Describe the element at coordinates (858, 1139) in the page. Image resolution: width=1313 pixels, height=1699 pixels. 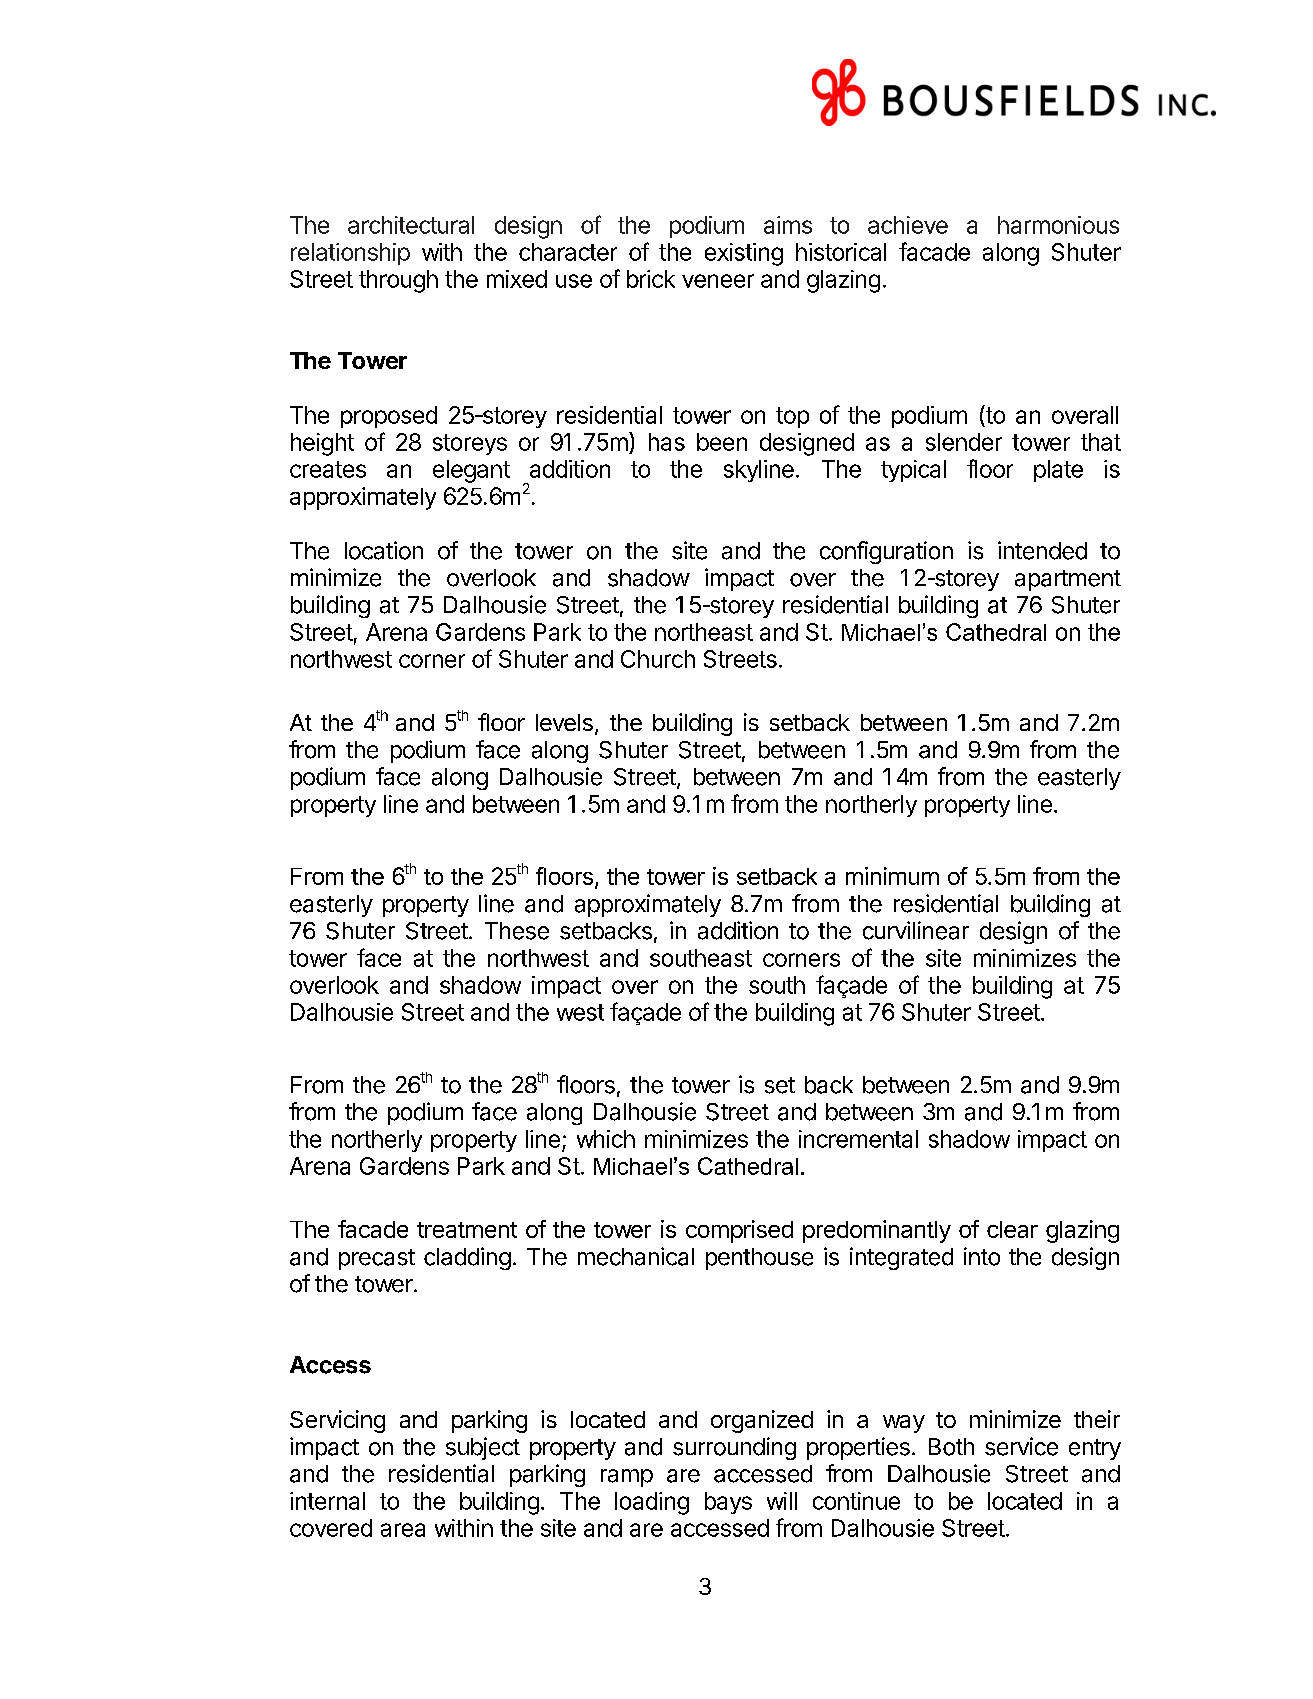
I see `incremental` at that location.
